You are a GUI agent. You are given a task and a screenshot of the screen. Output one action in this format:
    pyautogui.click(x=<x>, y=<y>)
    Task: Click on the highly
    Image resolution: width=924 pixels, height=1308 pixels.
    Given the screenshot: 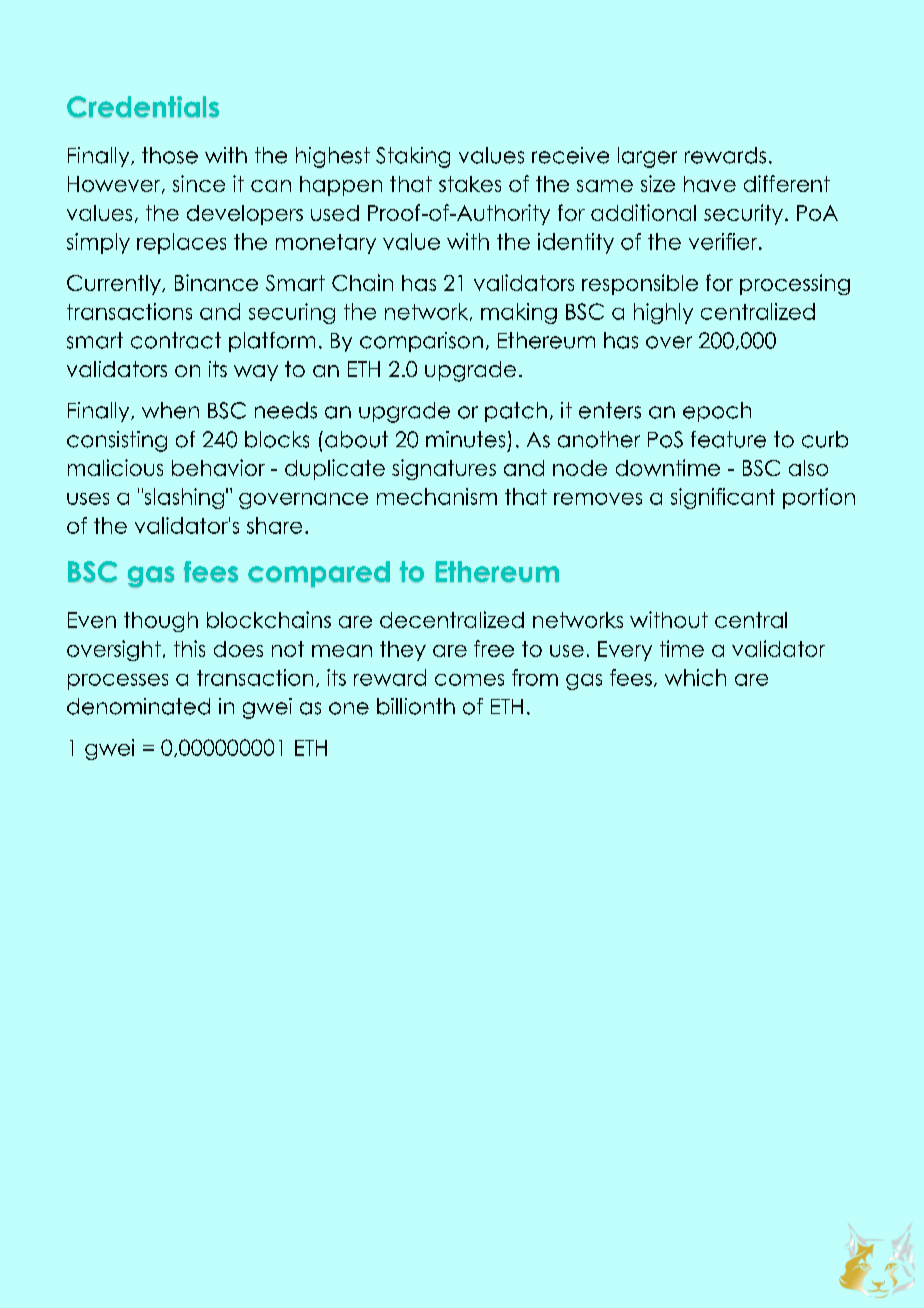 What is the action you would take?
    pyautogui.click(x=663, y=313)
